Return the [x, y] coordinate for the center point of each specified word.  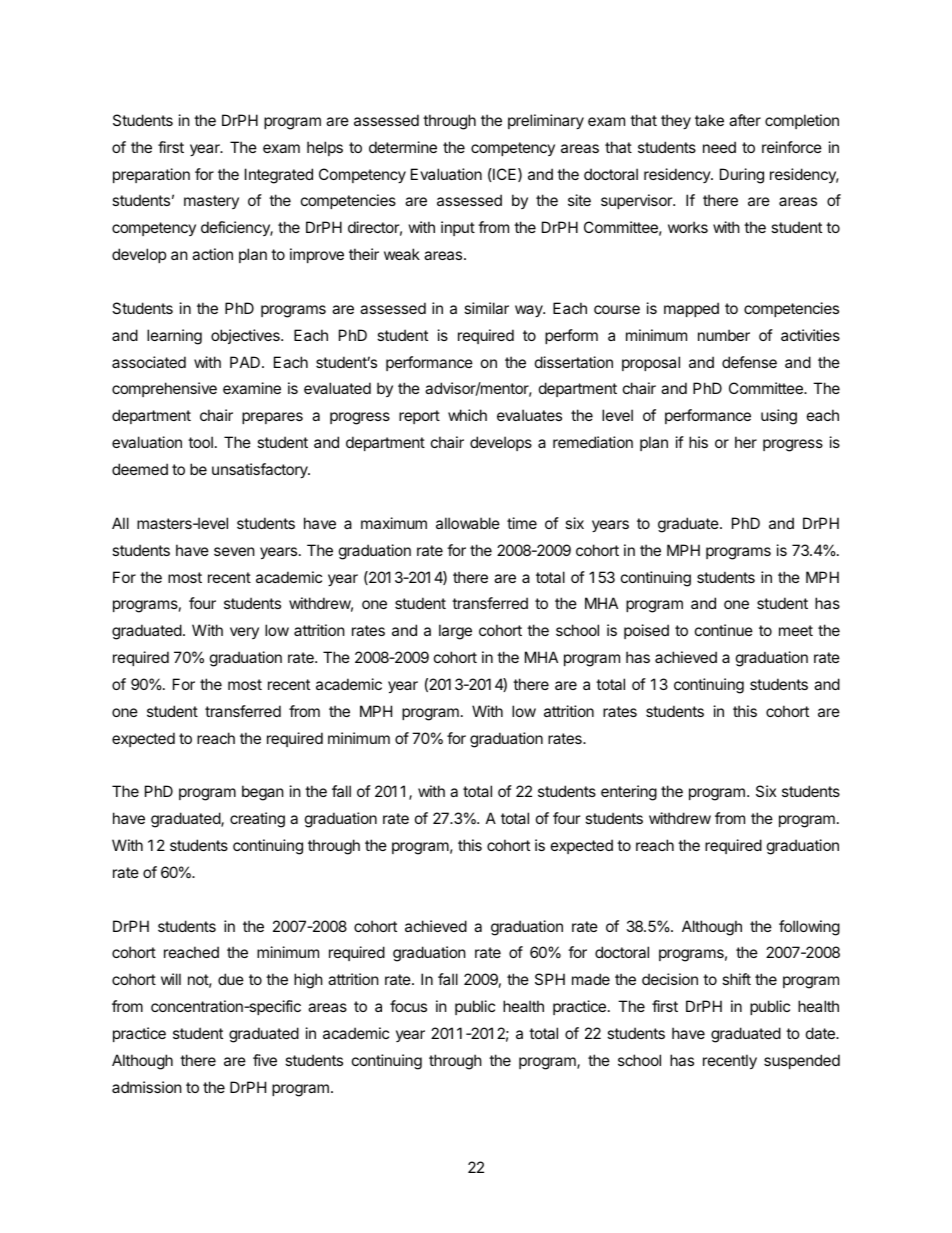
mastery [211, 202]
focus [408, 1006]
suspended [802, 1061]
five [265, 1060]
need [719, 147]
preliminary [546, 121]
